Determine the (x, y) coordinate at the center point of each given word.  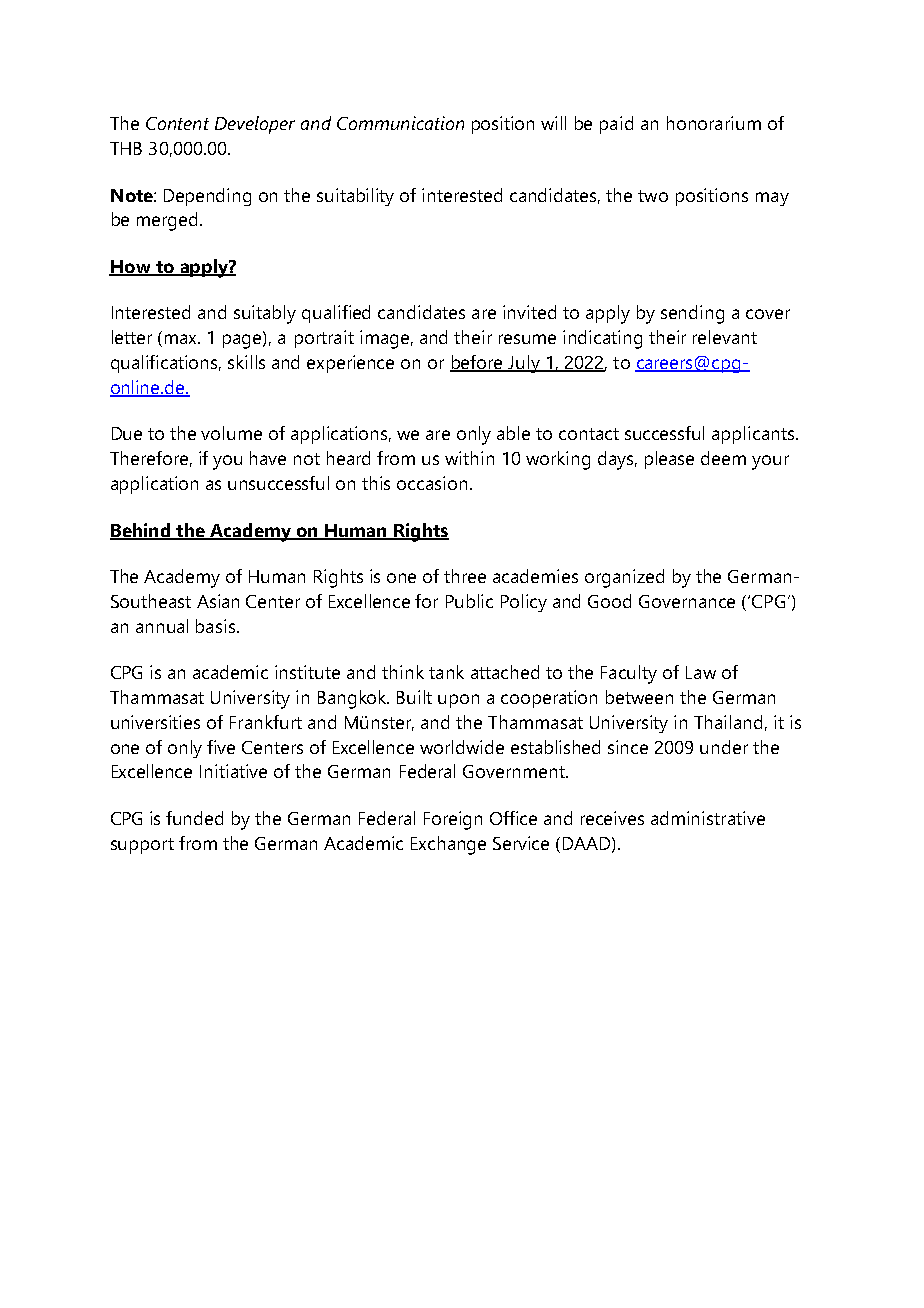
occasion (432, 483)
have (268, 458)
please (669, 460)
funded (194, 818)
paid (616, 125)
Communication (400, 123)
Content (177, 123)
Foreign (453, 820)
